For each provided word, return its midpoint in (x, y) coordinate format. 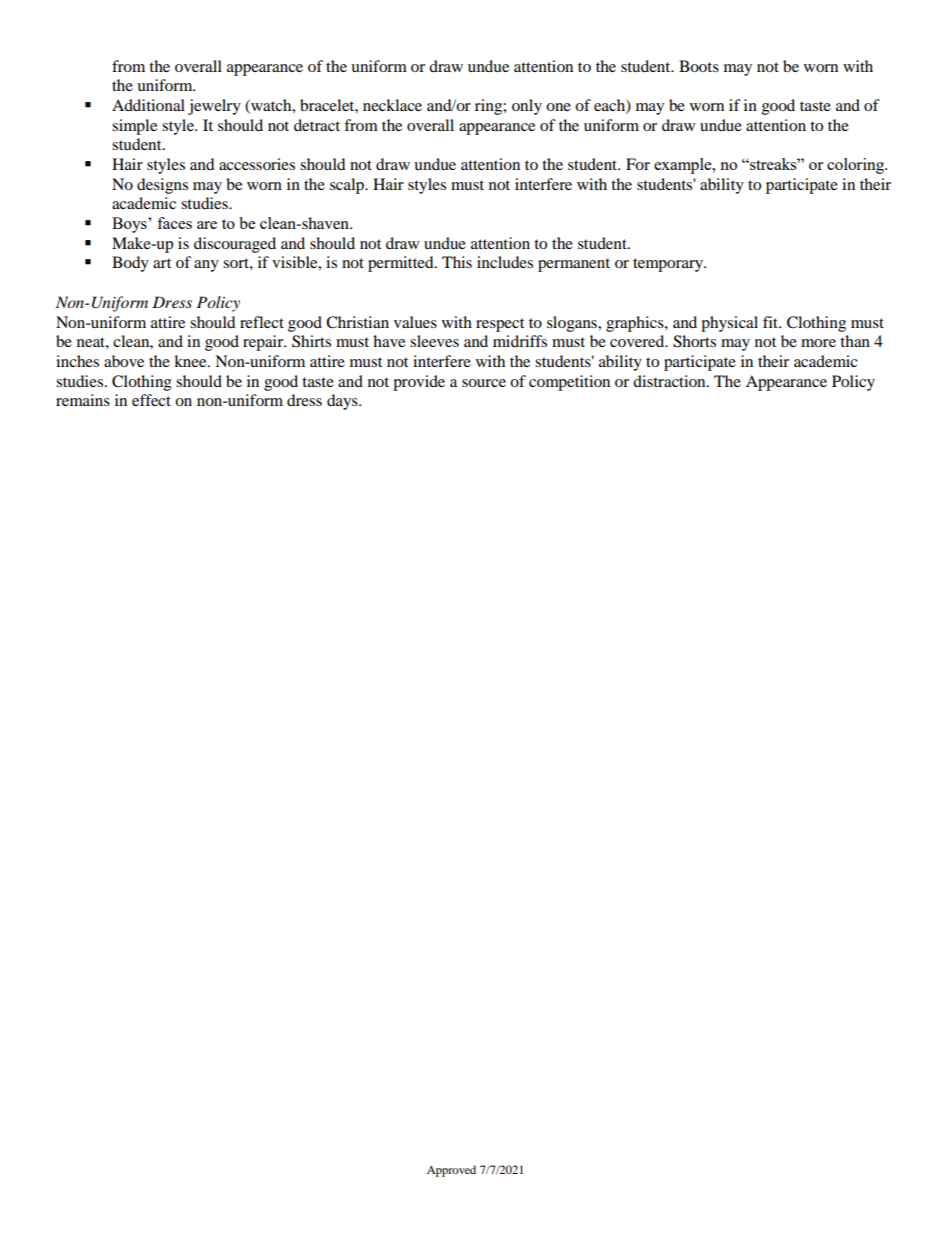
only (527, 107)
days (343, 402)
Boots (699, 66)
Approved (451, 1171)
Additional (148, 105)
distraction (670, 381)
